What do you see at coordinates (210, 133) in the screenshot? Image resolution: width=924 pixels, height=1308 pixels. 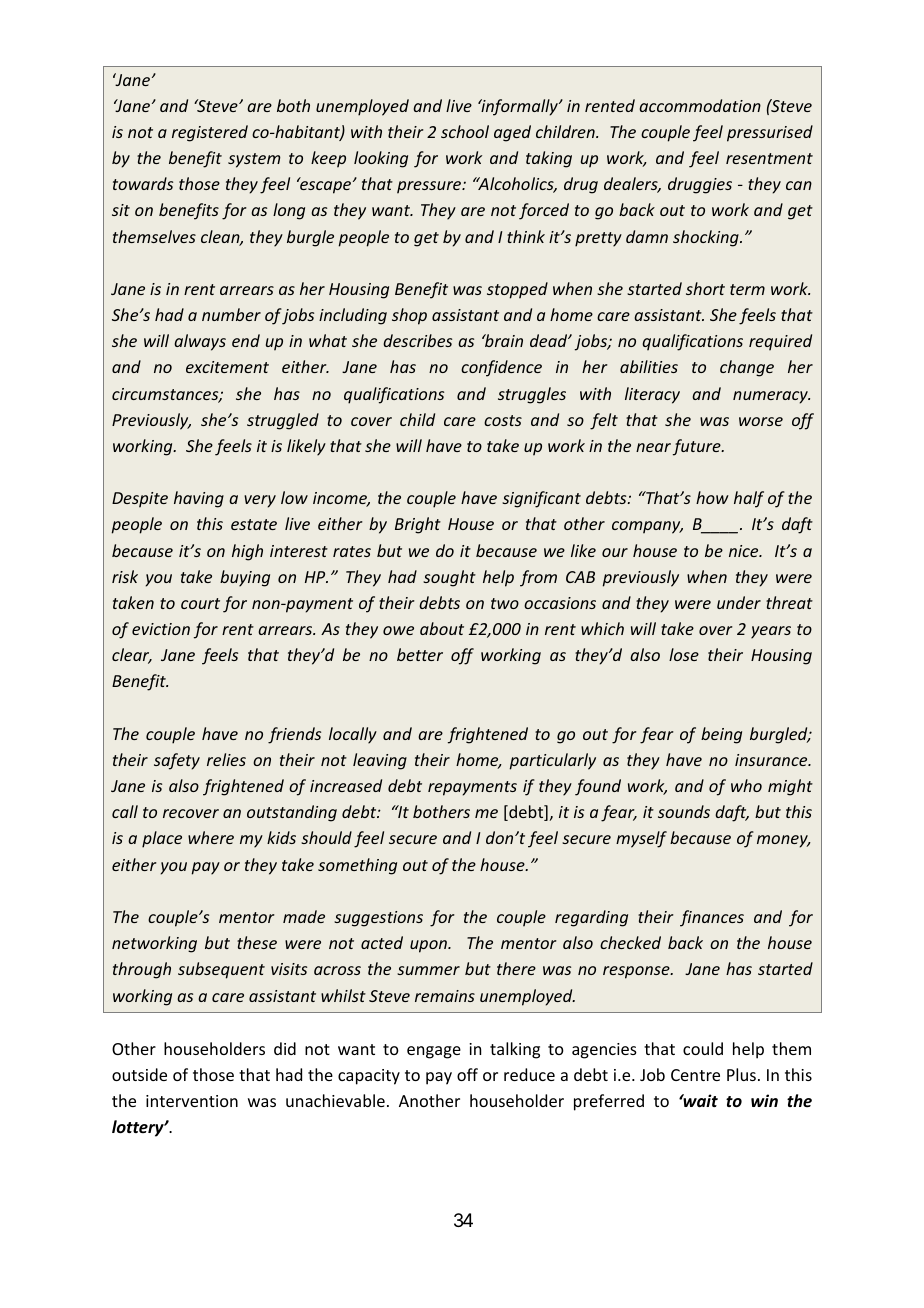 I see `registered` at bounding box center [210, 133].
